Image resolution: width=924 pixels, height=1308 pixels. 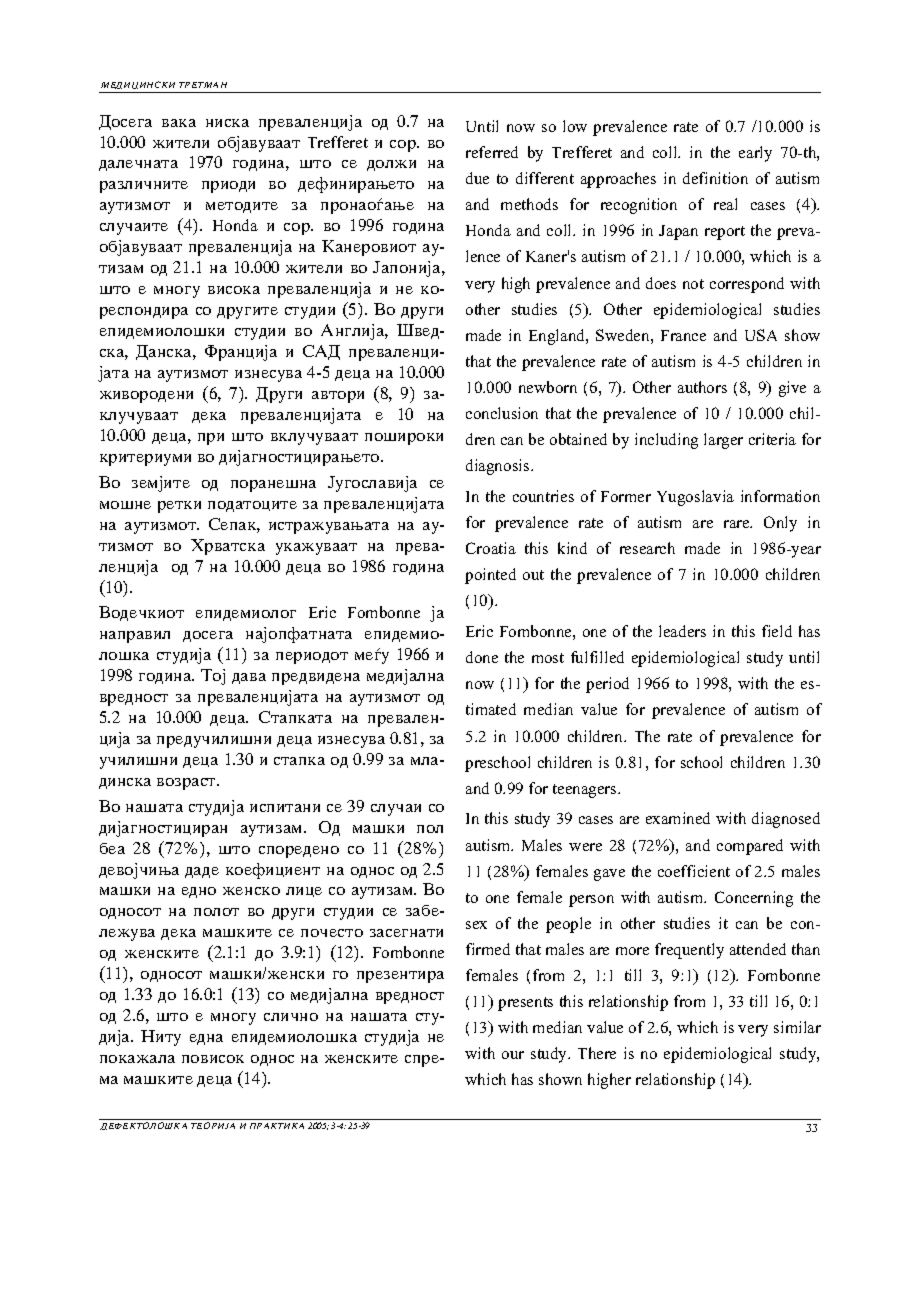 I want to click on conclusion, so click(x=502, y=413).
